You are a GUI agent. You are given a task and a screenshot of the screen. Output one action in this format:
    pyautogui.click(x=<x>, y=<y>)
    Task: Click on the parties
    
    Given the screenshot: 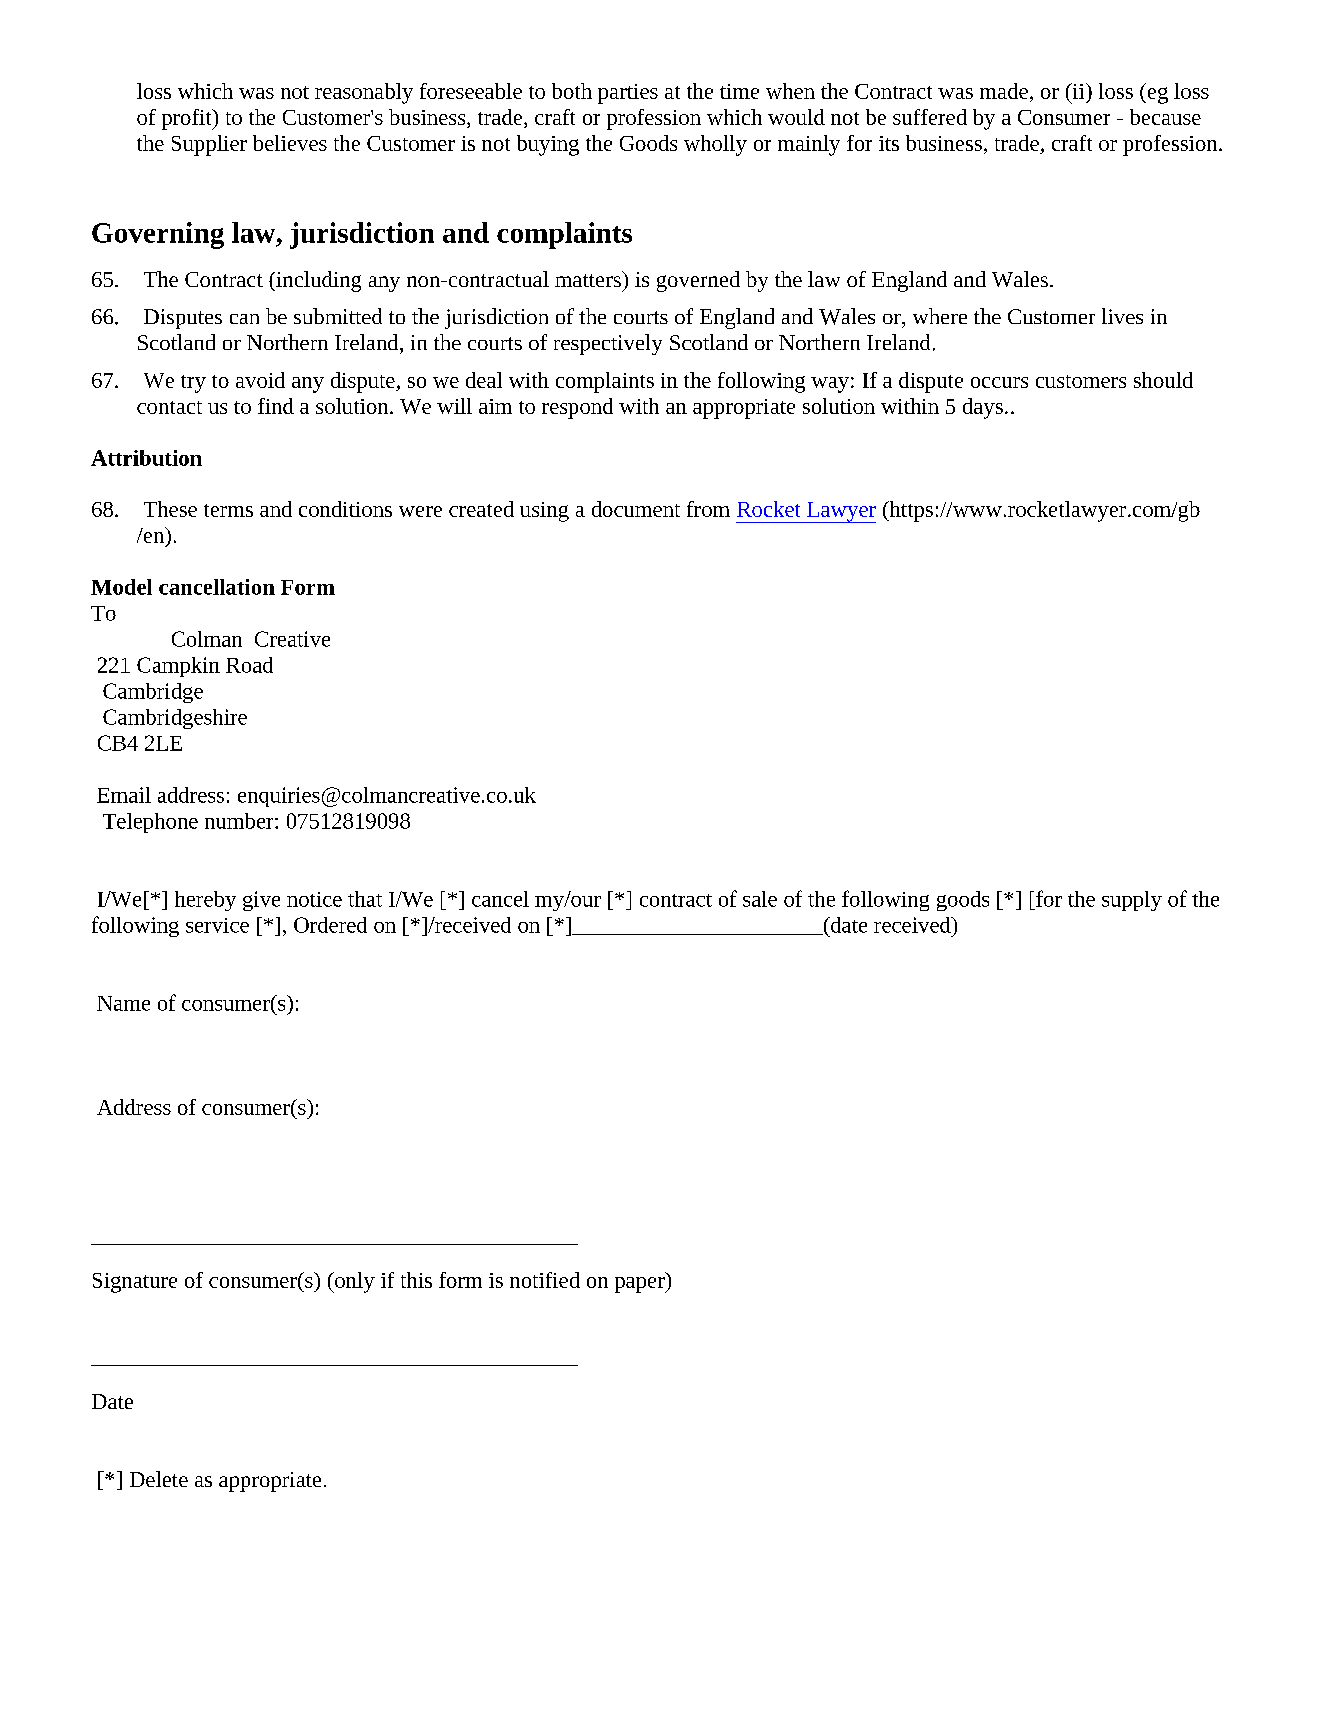 What is the action you would take?
    pyautogui.click(x=628, y=94)
